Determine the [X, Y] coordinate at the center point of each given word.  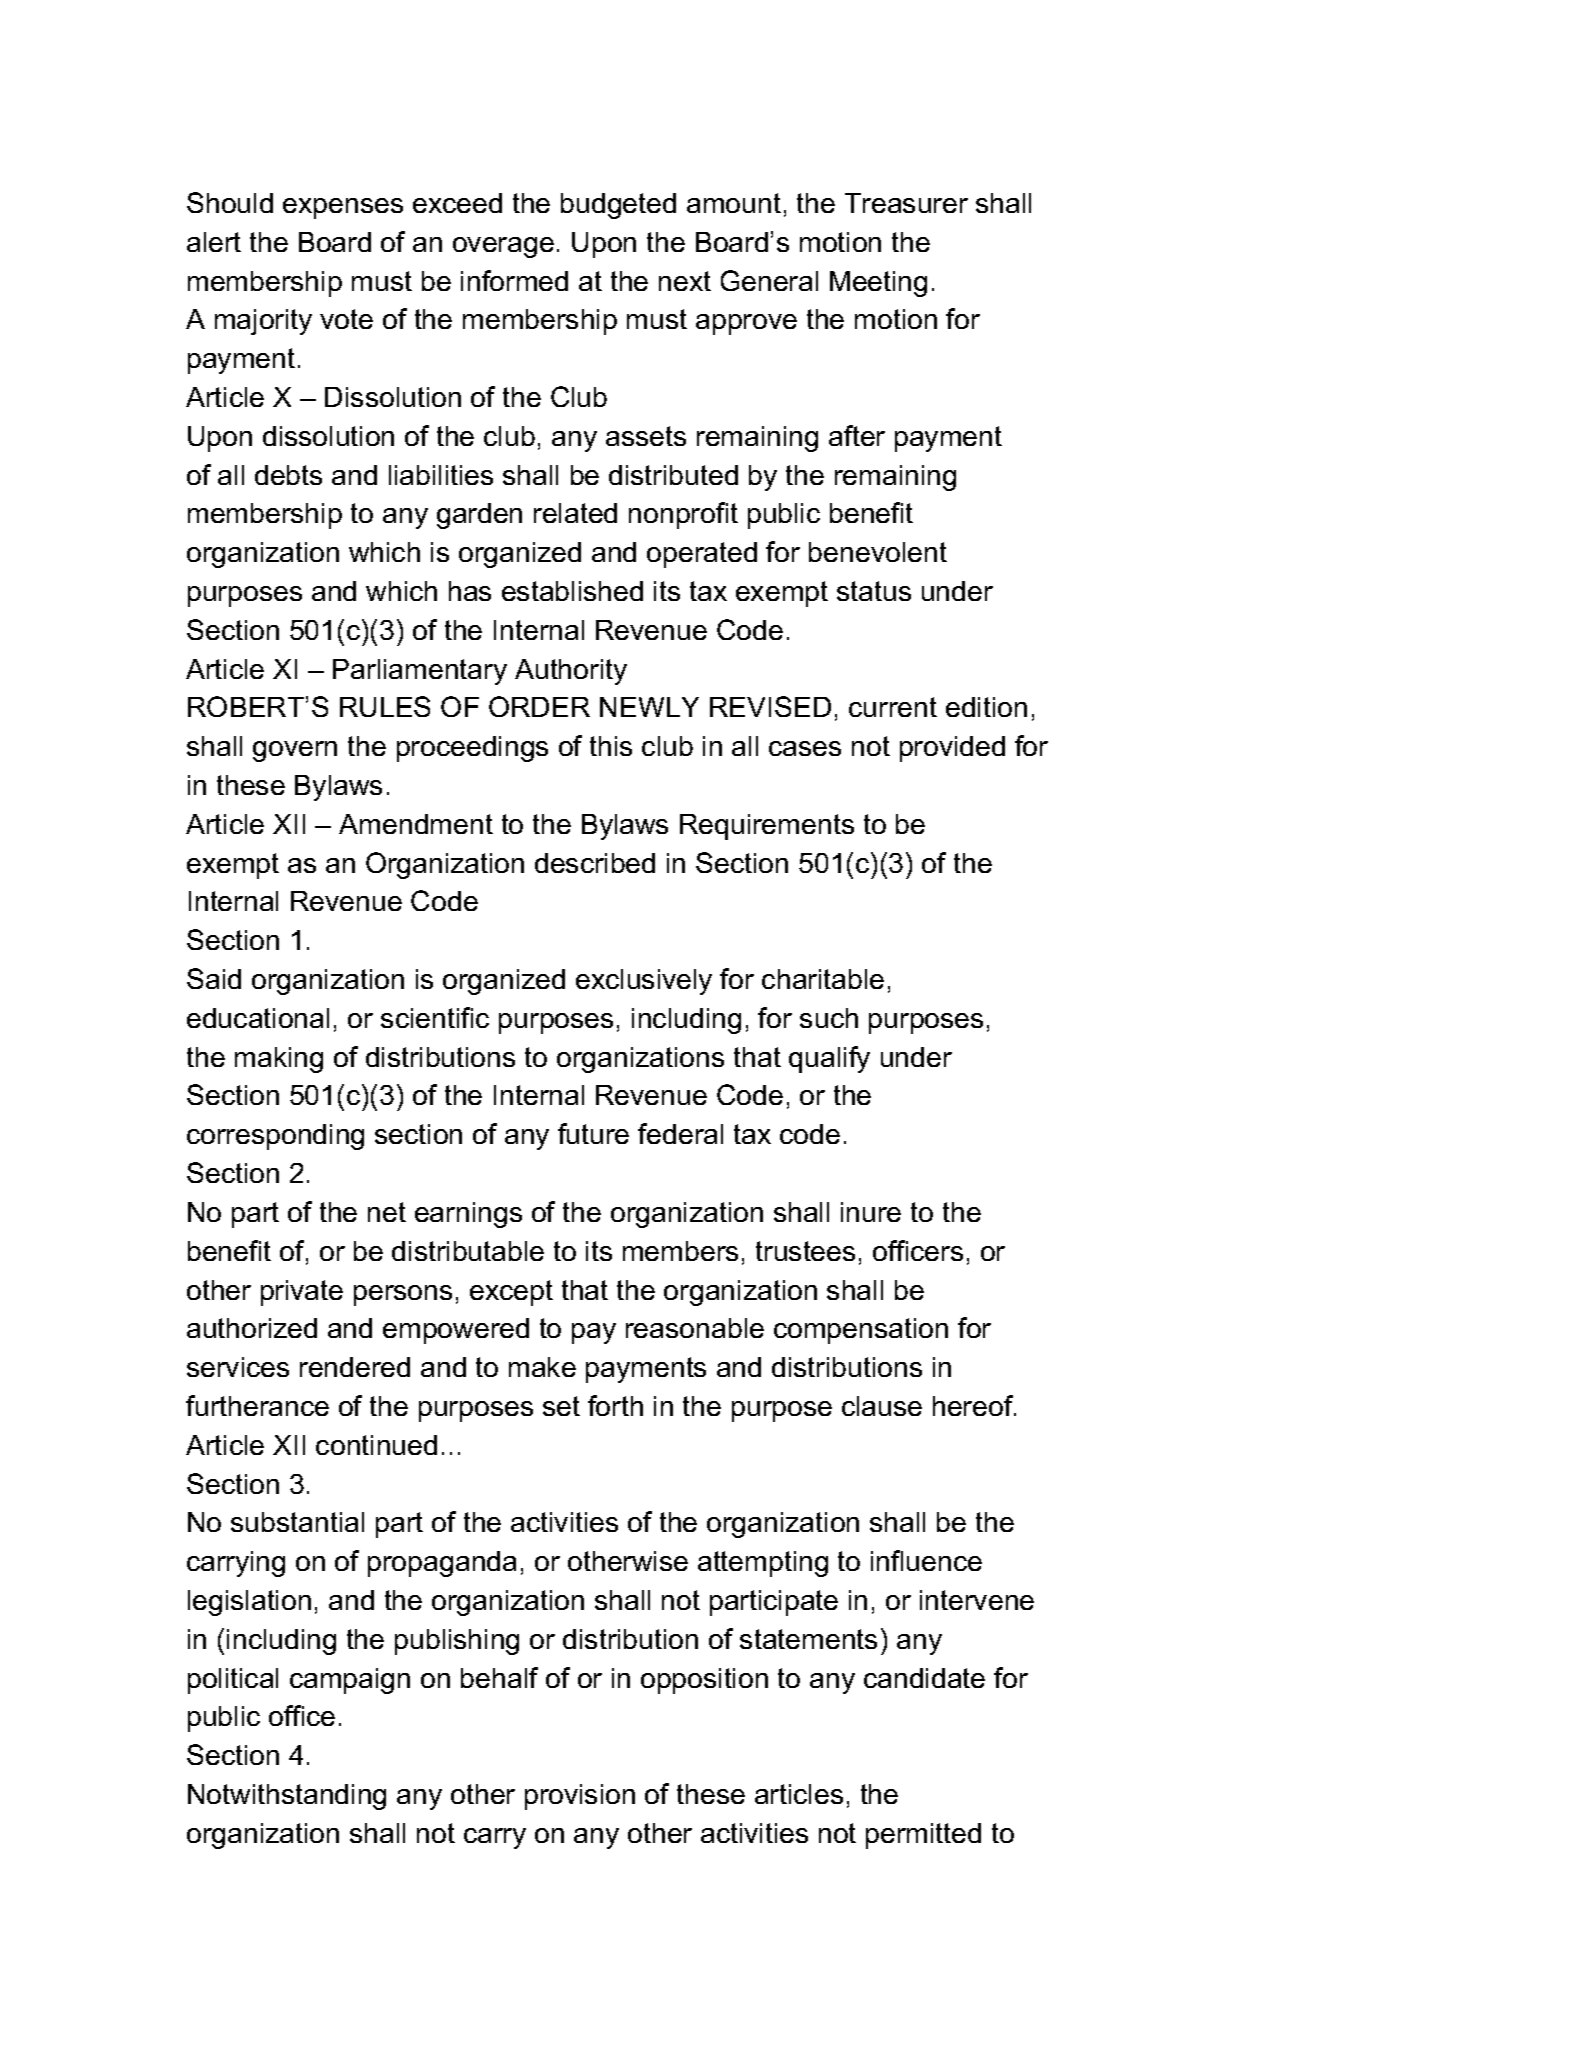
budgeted [618, 206]
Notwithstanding [287, 1797]
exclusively [644, 982]
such [829, 1018]
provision [580, 1797]
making [279, 1060]
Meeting [878, 284]
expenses [343, 208]
